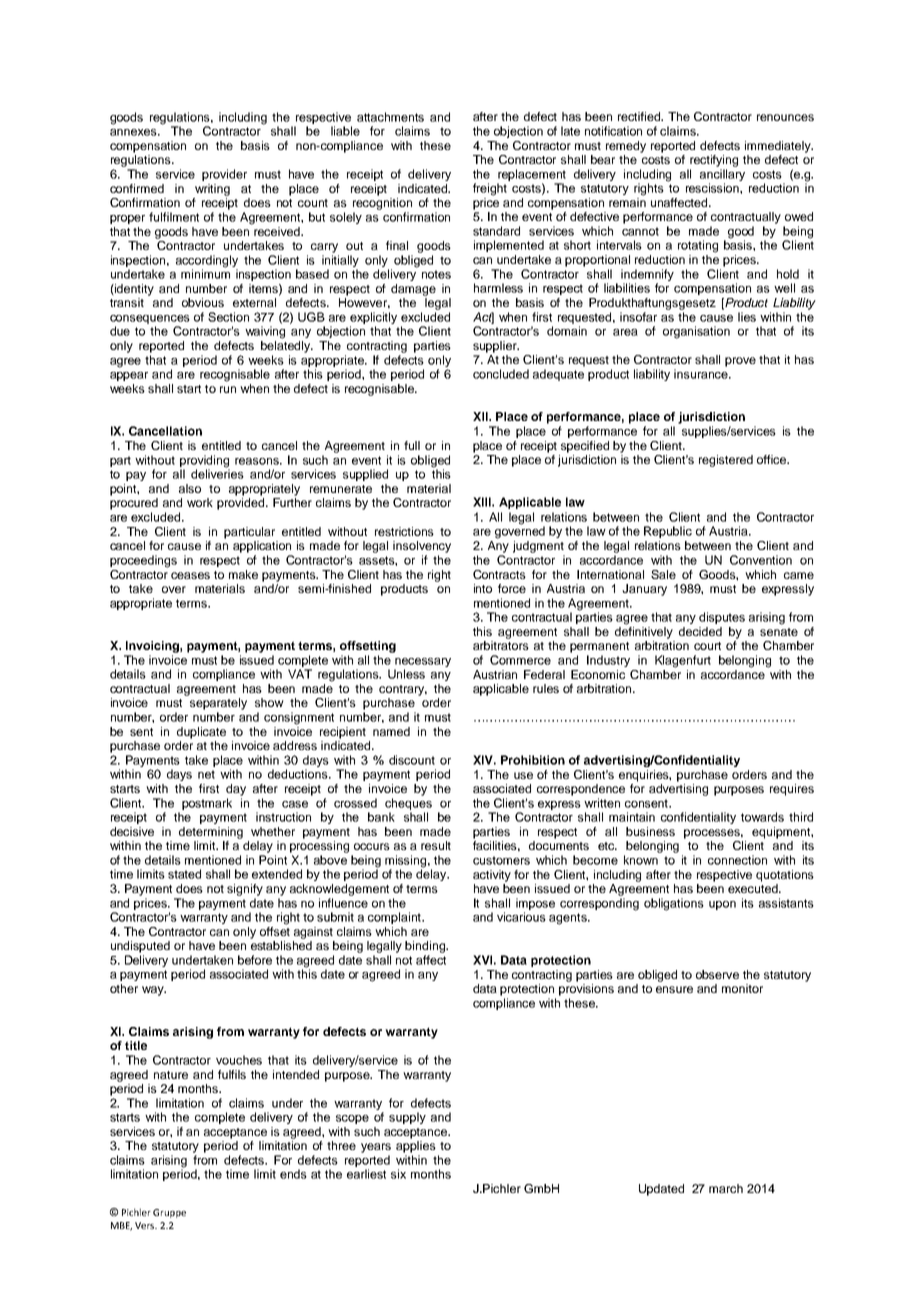  I want to click on towards, so click(762, 817).
